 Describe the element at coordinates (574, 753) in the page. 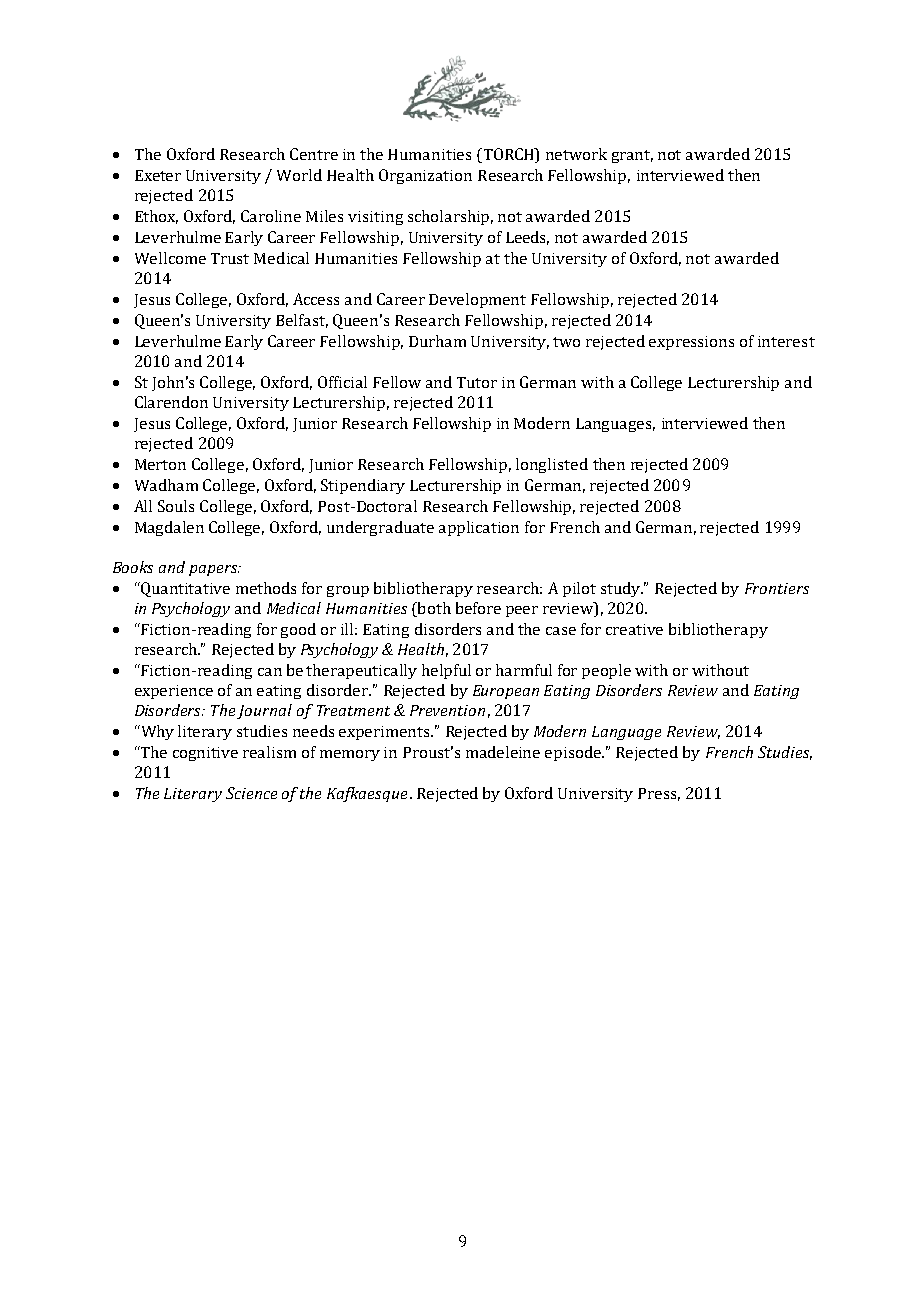

I see `episode` at that location.
